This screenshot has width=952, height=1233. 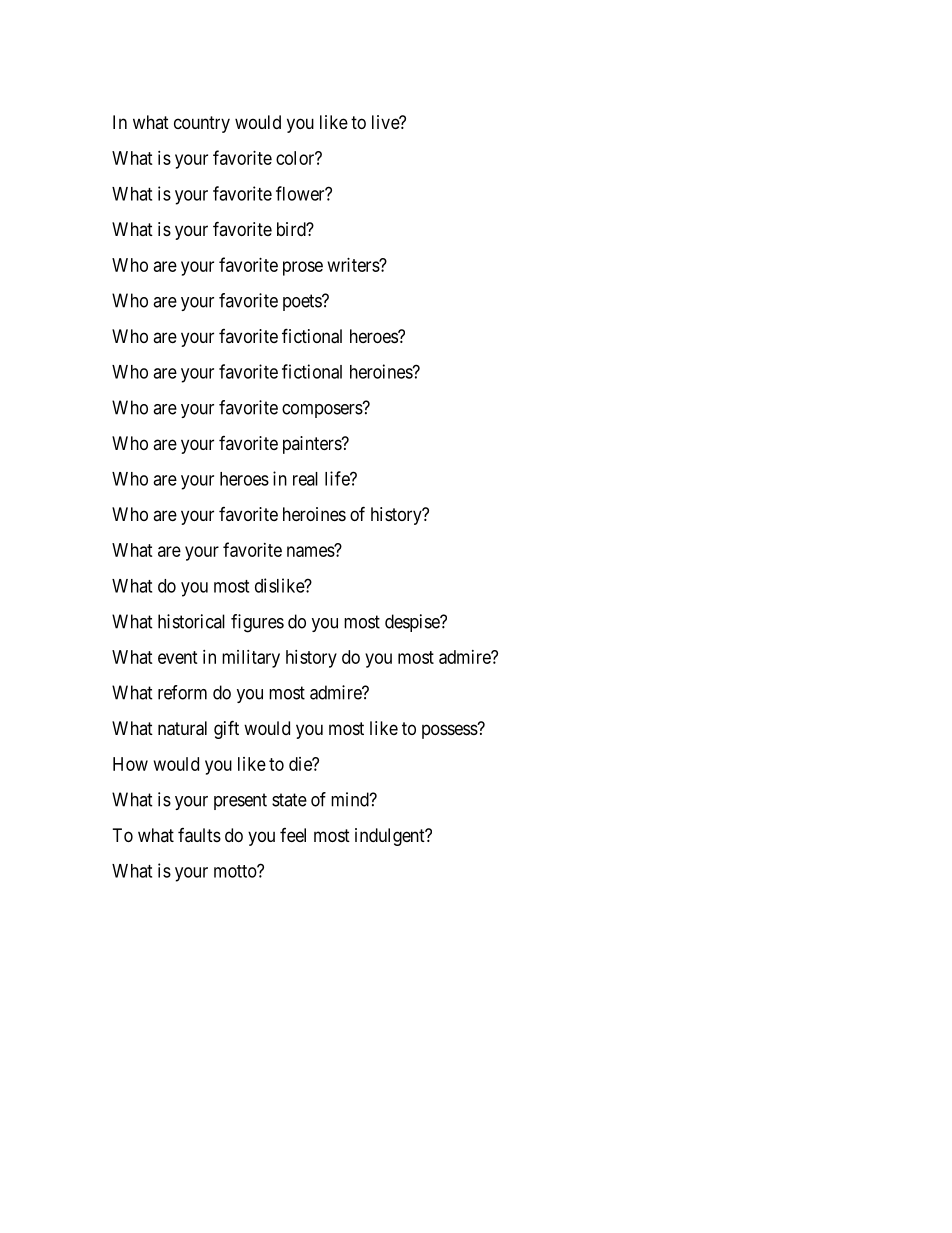 I want to click on state, so click(x=289, y=800).
